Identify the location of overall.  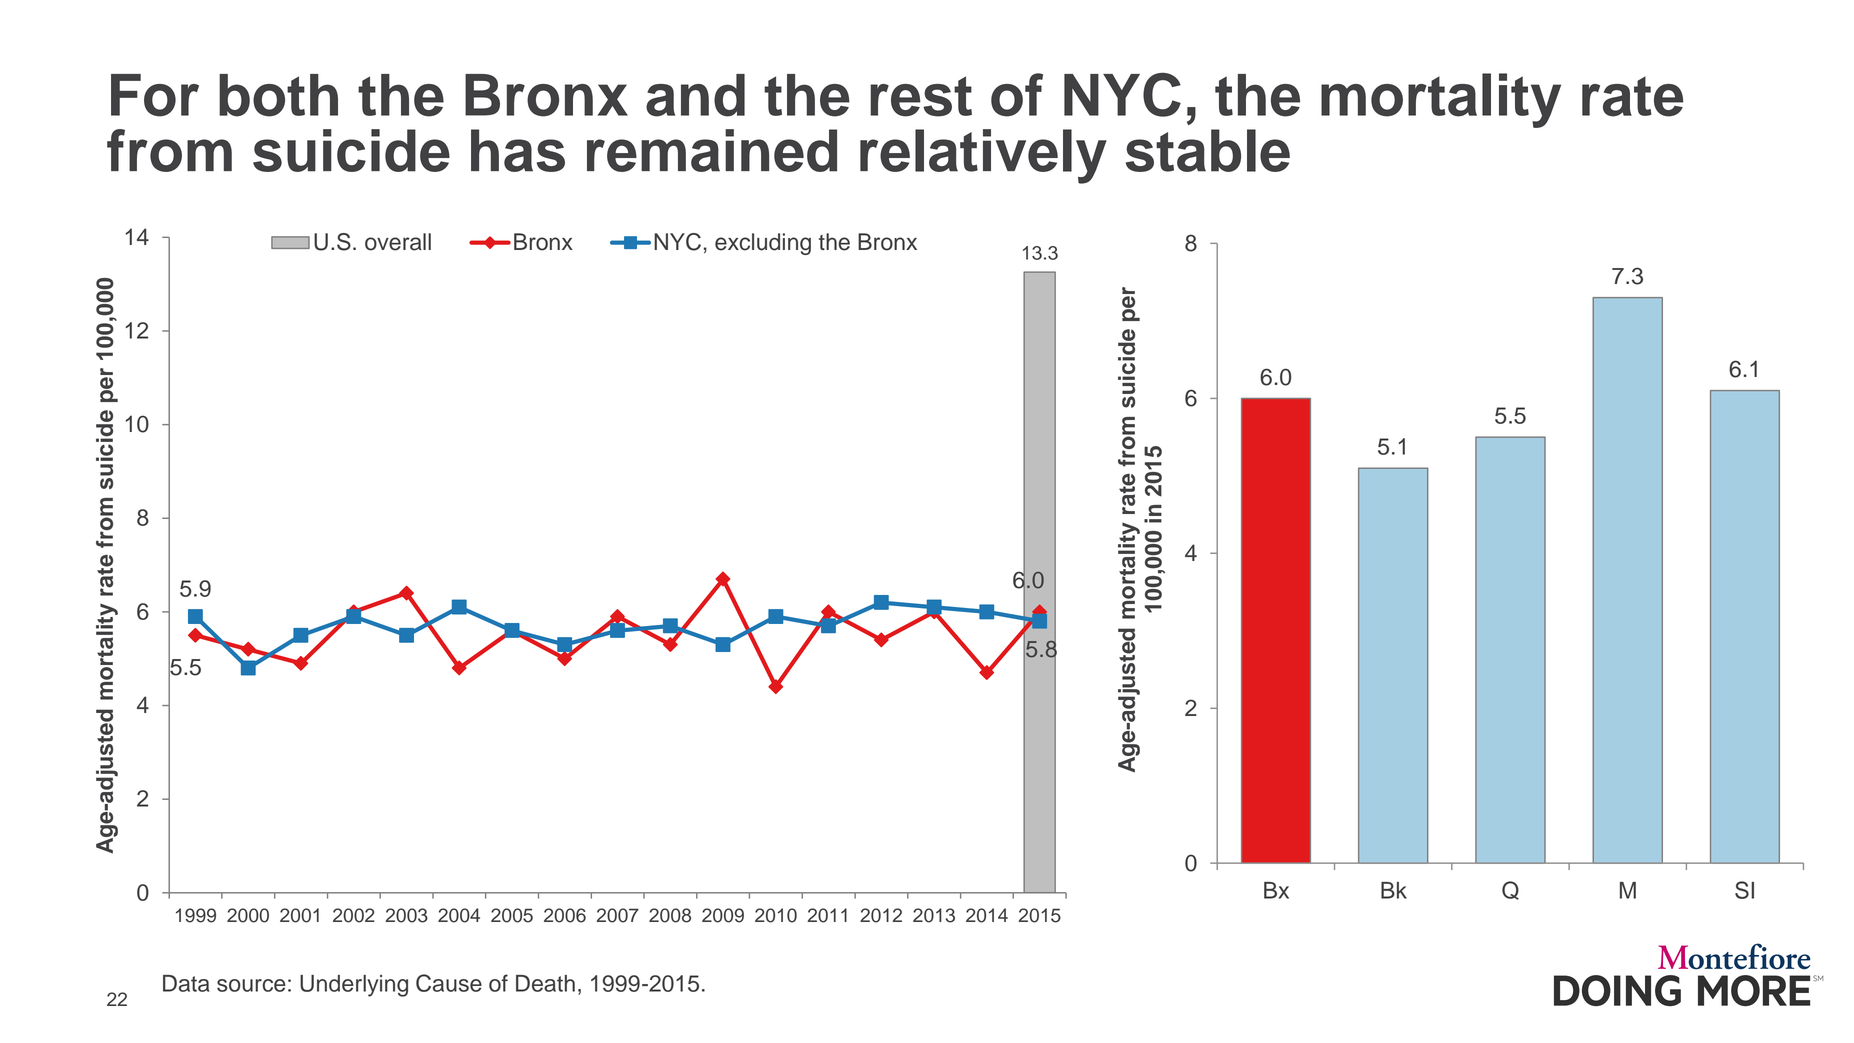
(398, 242).
